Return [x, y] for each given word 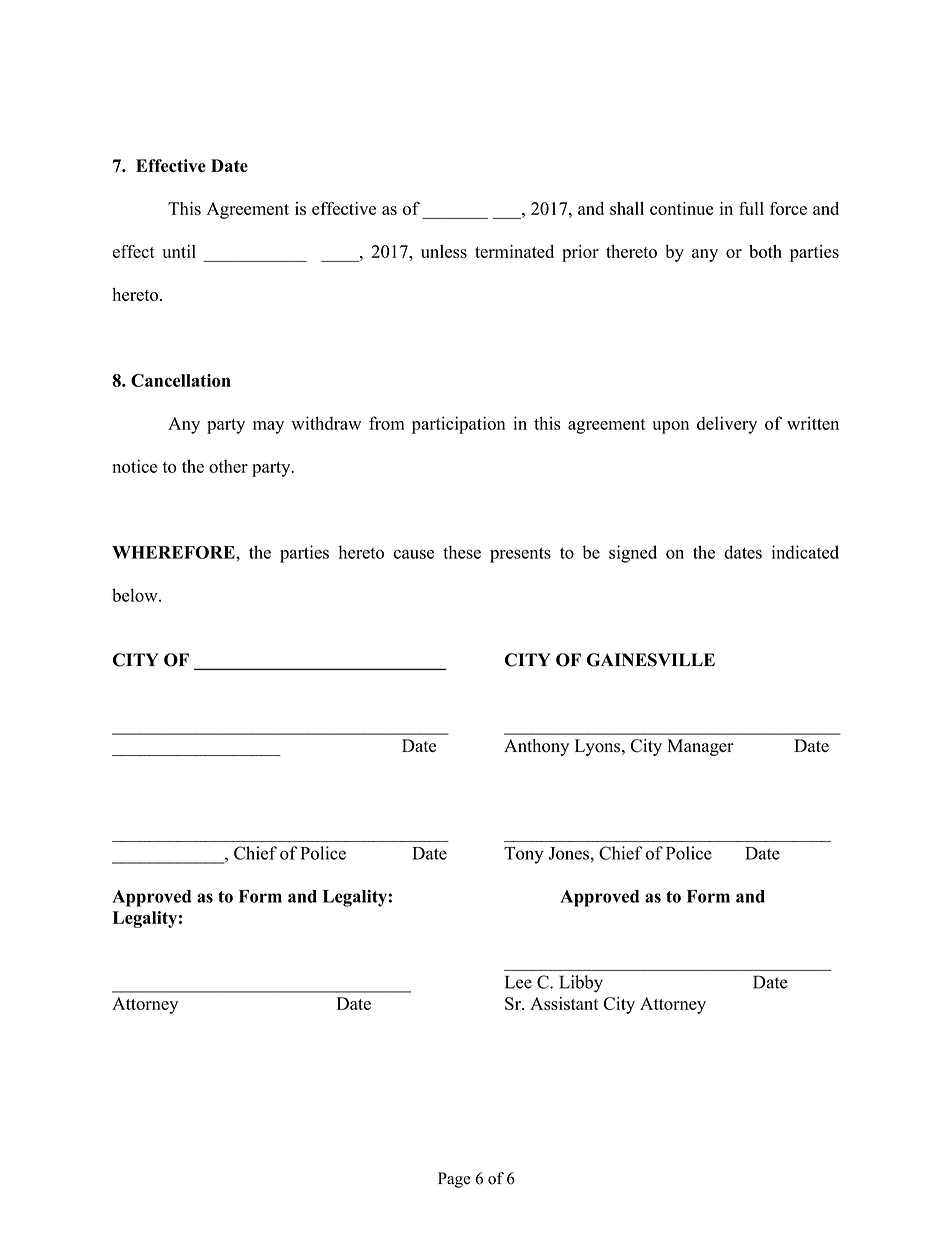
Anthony [536, 747]
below [136, 595]
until [179, 251]
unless [444, 251]
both [765, 251]
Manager [700, 747]
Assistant [564, 1003]
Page [454, 1180]
